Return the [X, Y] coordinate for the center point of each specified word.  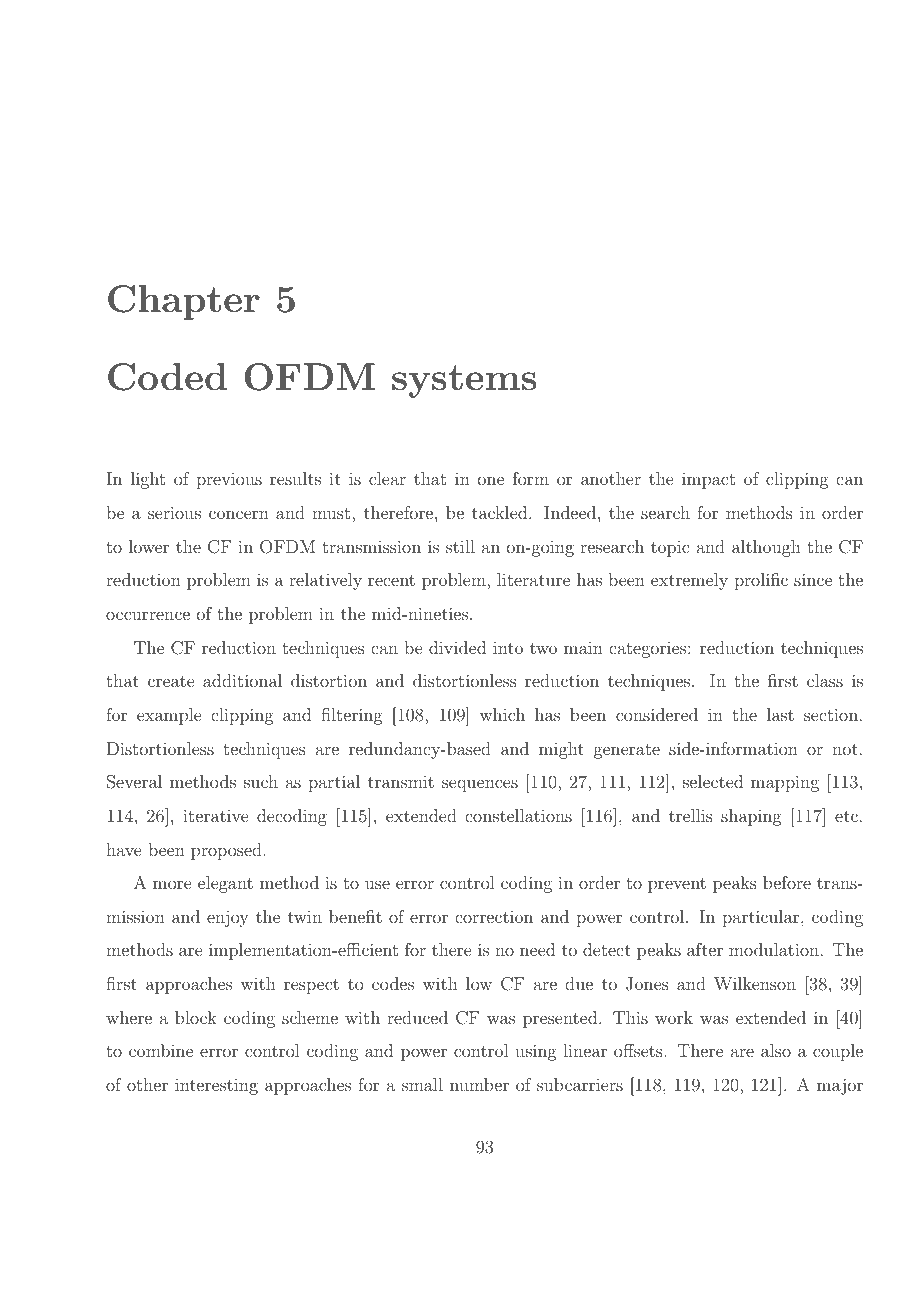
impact [708, 480]
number [479, 1084]
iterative [215, 815]
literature [533, 579]
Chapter [184, 302]
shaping [751, 817]
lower [149, 546]
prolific [761, 581]
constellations [518, 815]
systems [464, 381]
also [776, 1050]
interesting [216, 1087]
